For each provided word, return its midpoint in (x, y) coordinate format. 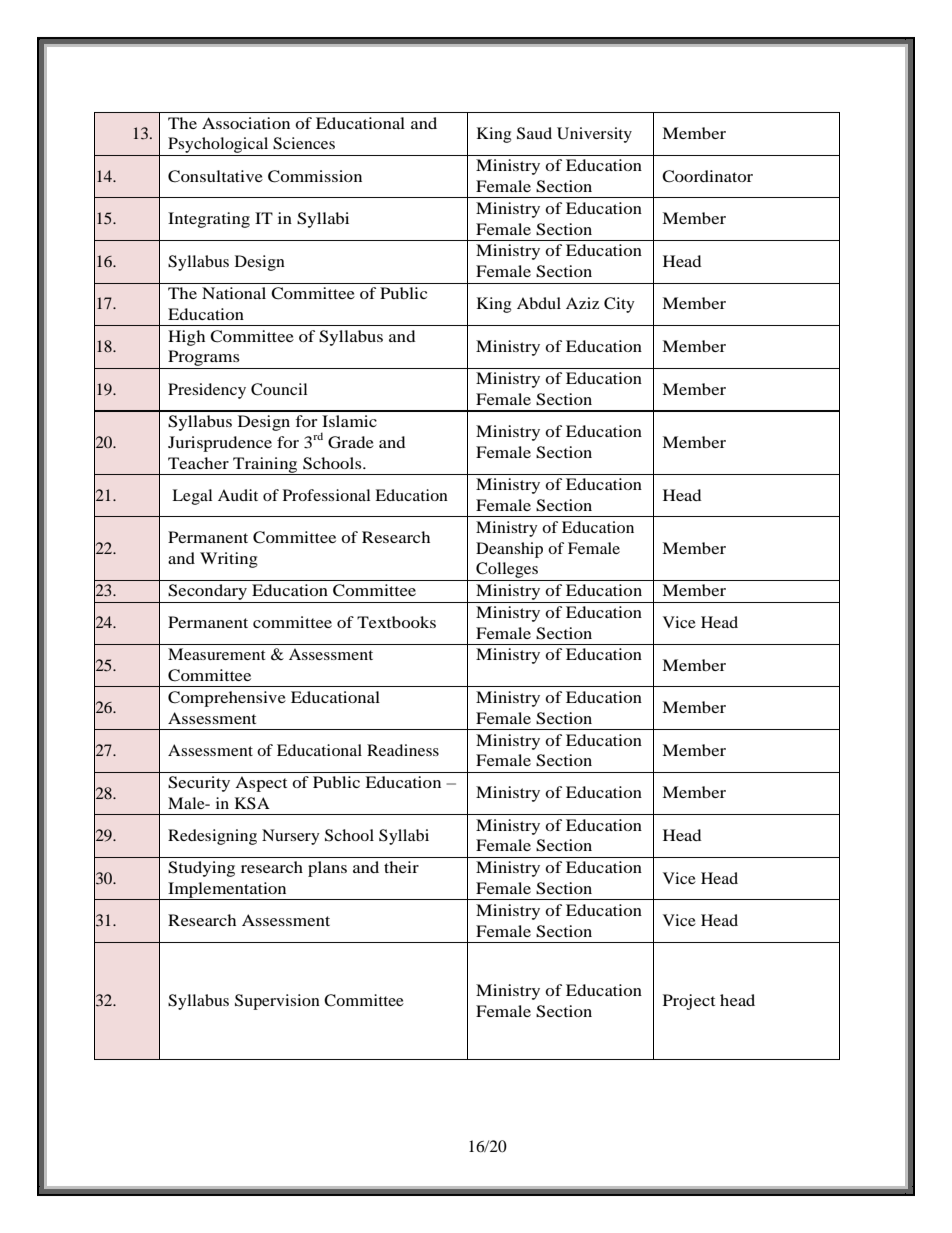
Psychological (218, 146)
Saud (534, 133)
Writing (229, 560)
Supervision (277, 1002)
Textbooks (396, 622)
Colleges (507, 571)
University (594, 135)
